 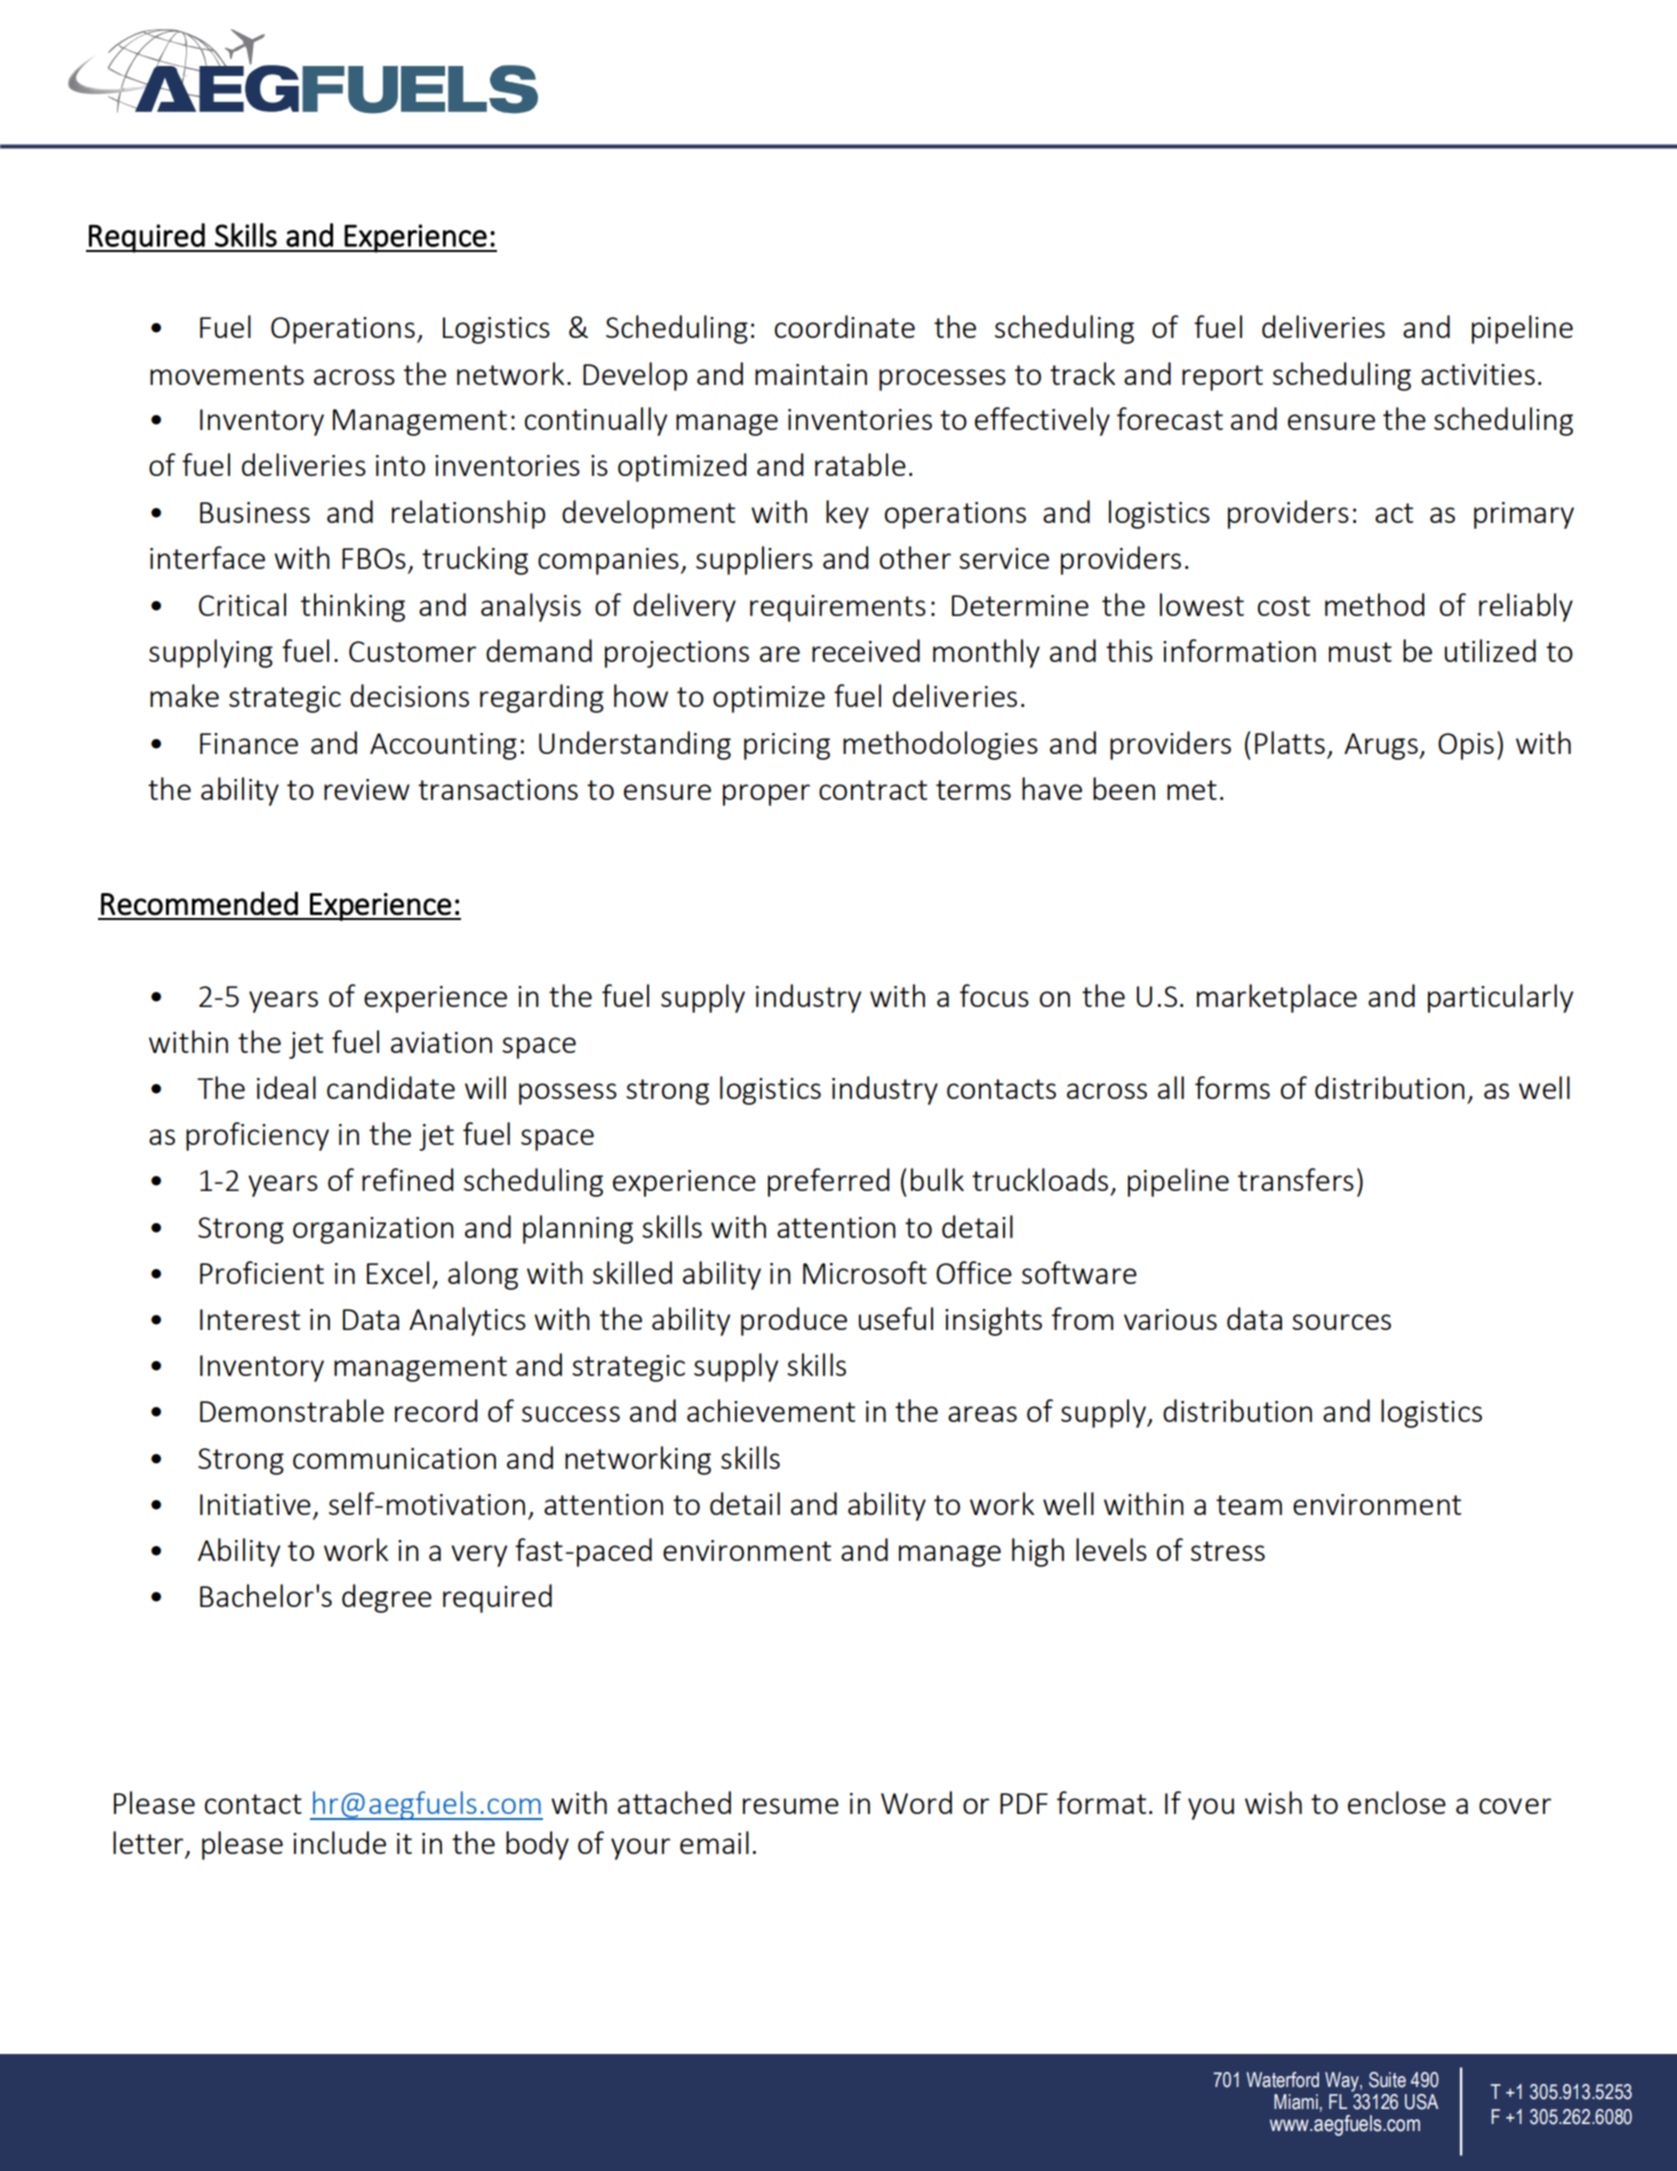 What do you see at coordinates (367, 789) in the page?
I see `review` at bounding box center [367, 789].
